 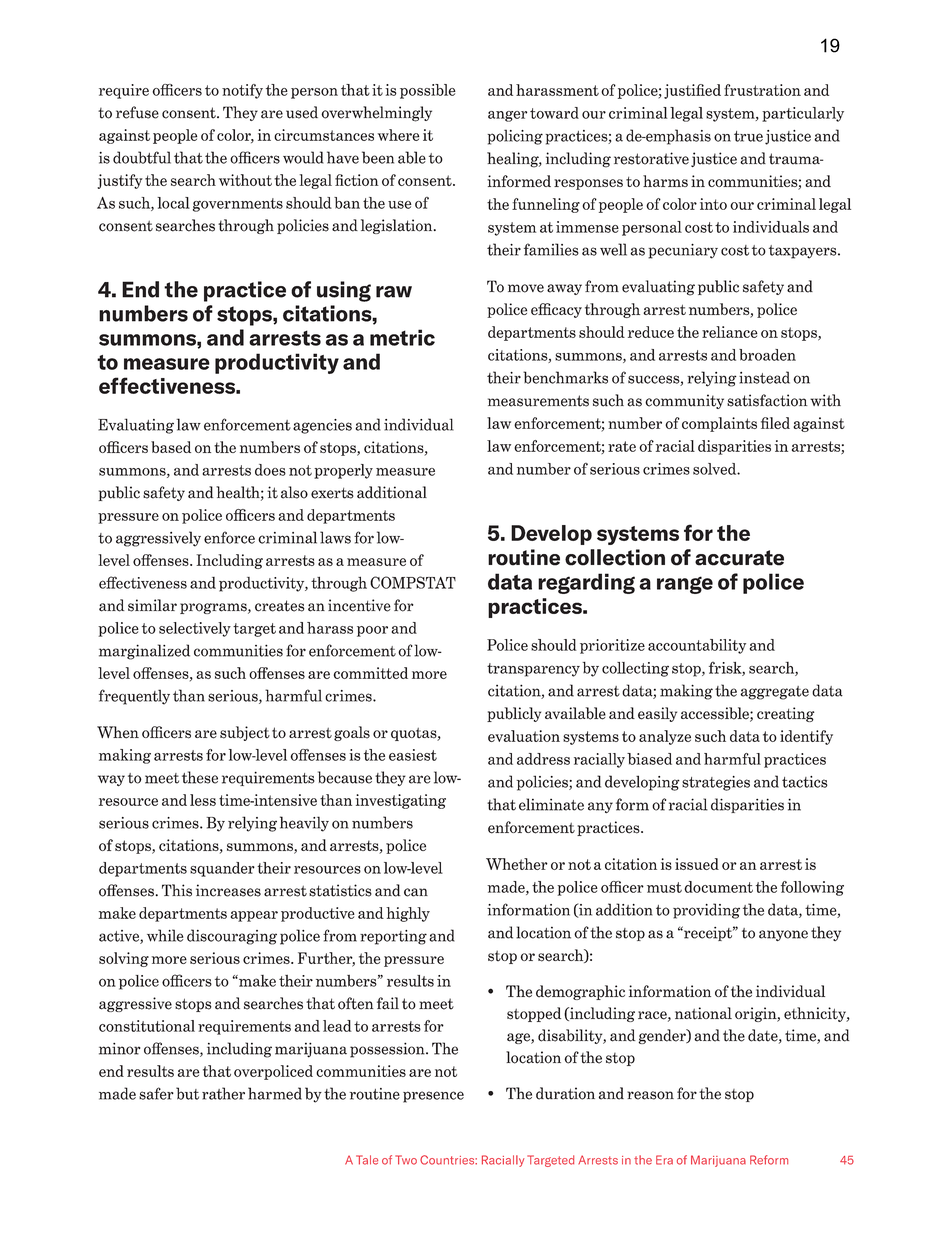 What do you see at coordinates (764, 377) in the screenshot?
I see `instead` at bounding box center [764, 377].
